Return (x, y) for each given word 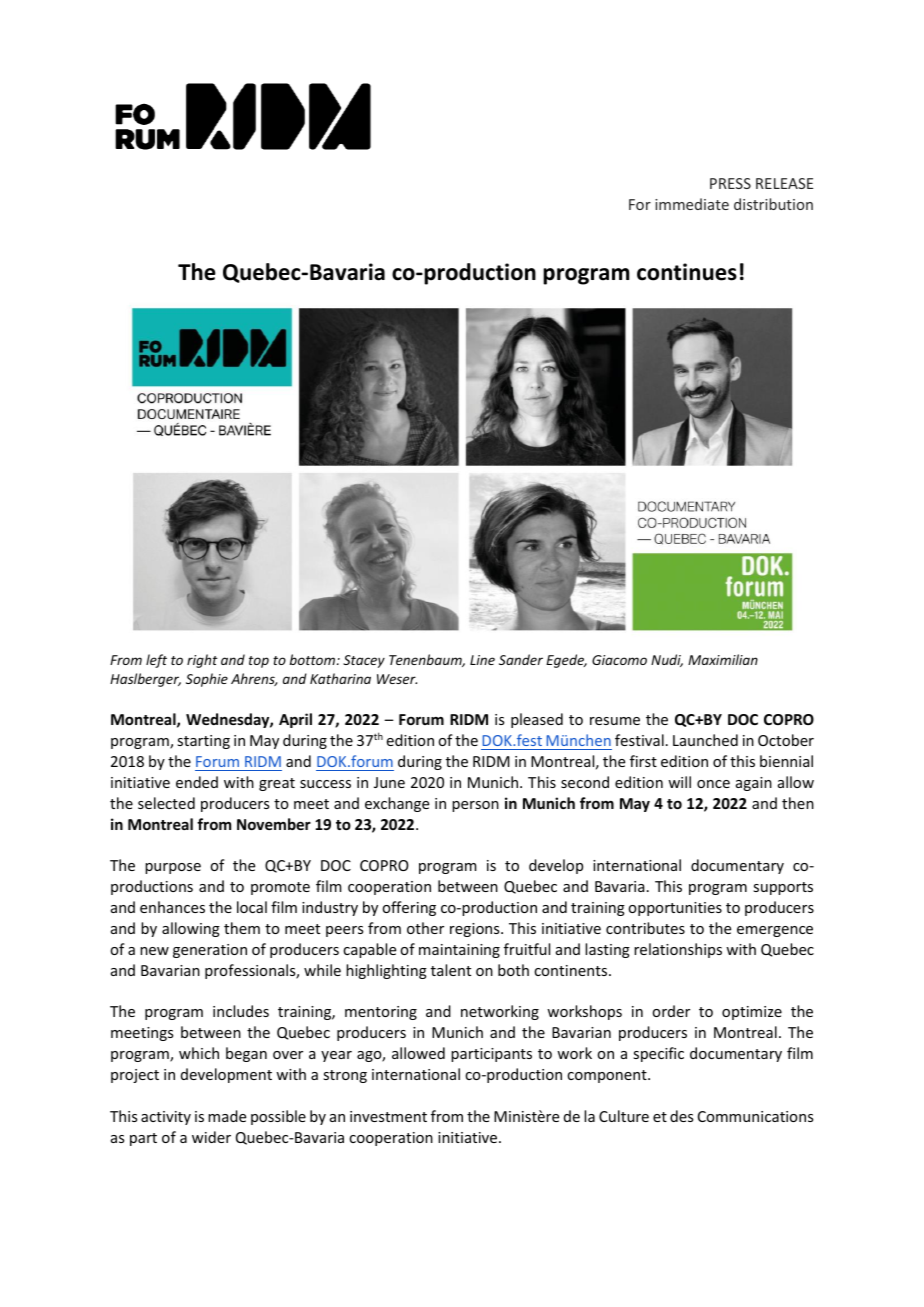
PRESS (730, 183)
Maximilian (723, 659)
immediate (692, 204)
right (202, 661)
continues (687, 272)
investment (388, 1116)
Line (482, 660)
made (227, 1116)
